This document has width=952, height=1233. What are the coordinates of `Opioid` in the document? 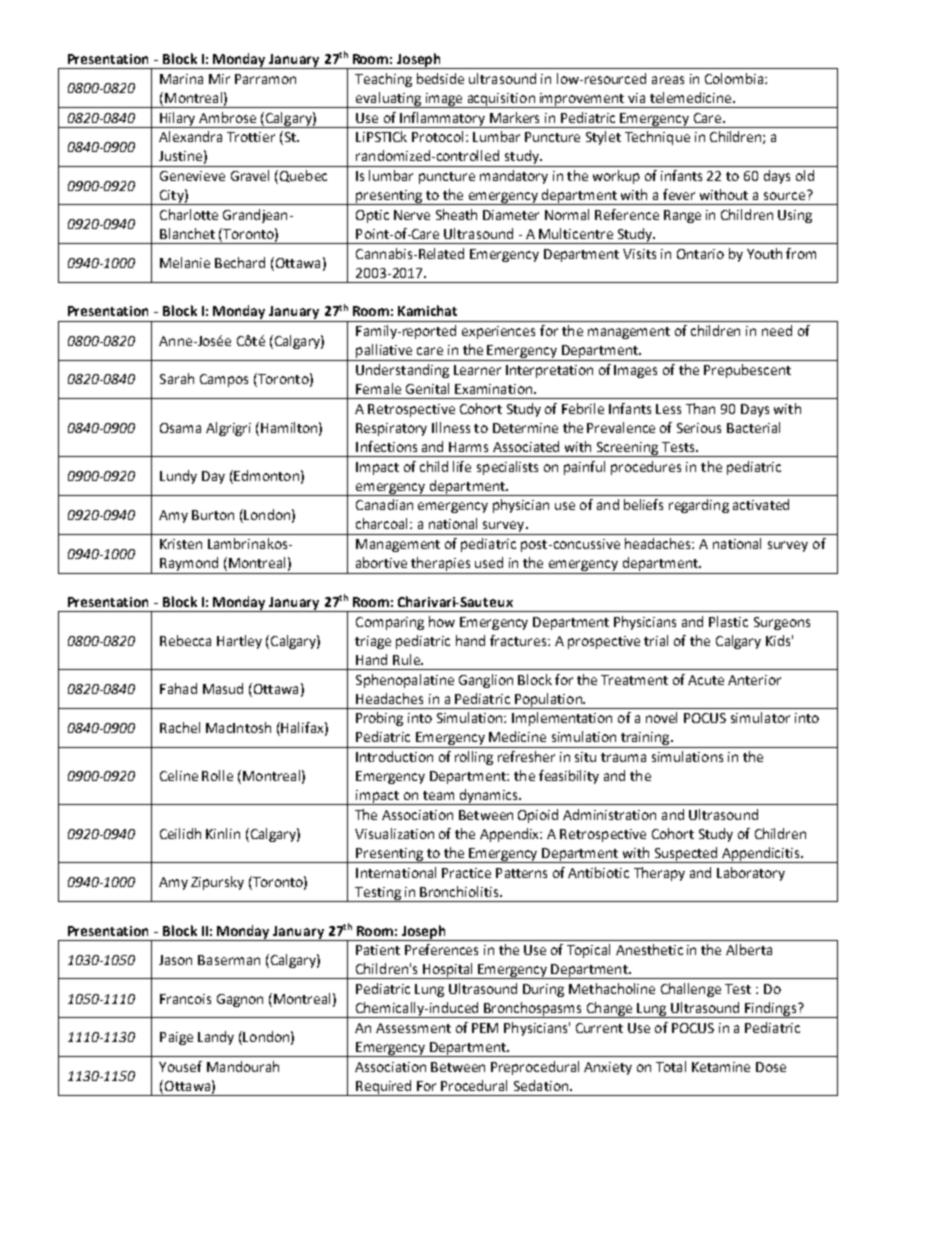 It's located at (538, 816).
